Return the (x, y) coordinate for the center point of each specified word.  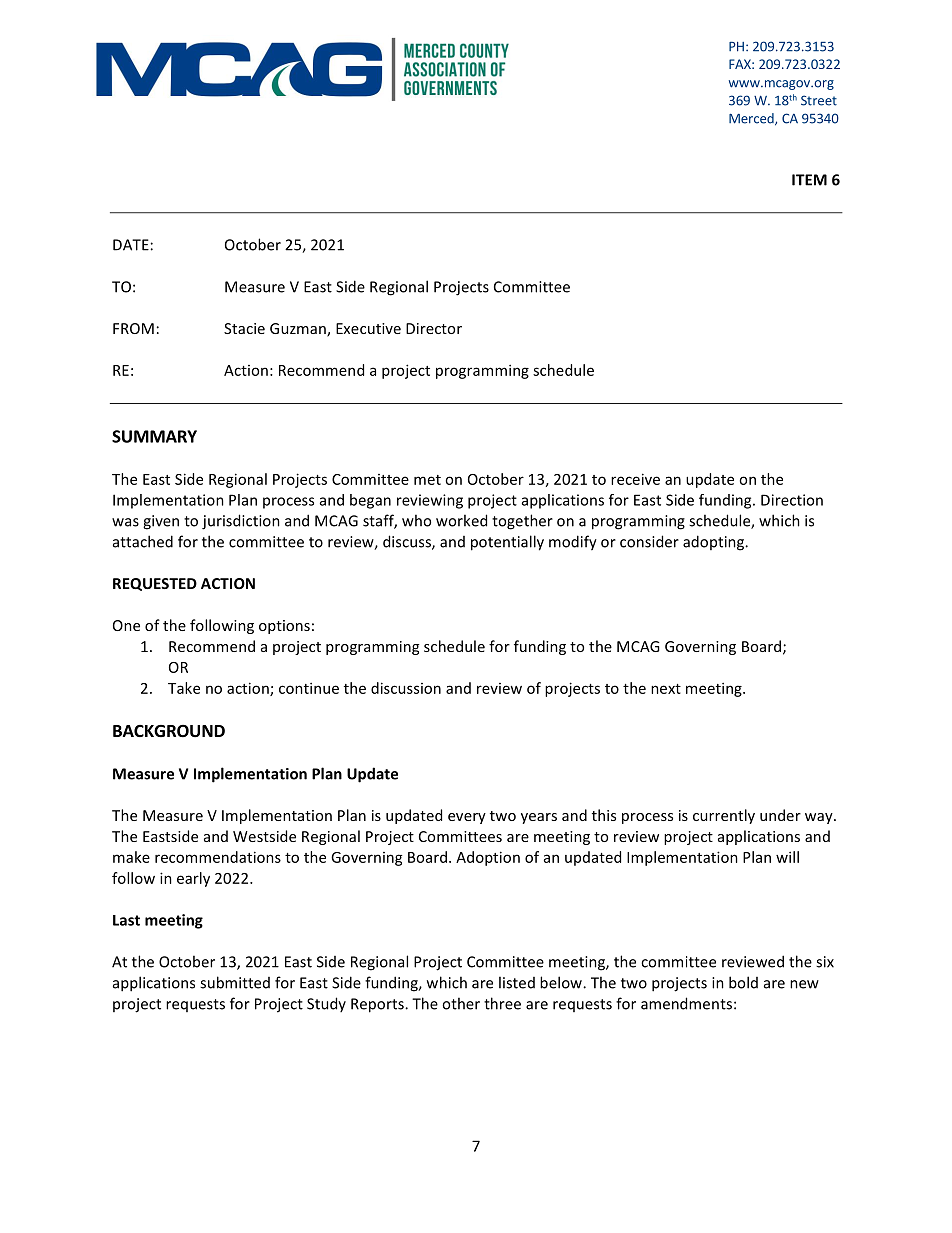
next (666, 689)
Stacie (244, 328)
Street (819, 100)
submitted (235, 982)
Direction (792, 500)
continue (309, 688)
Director (434, 328)
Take (184, 688)
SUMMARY (154, 436)
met (427, 480)
